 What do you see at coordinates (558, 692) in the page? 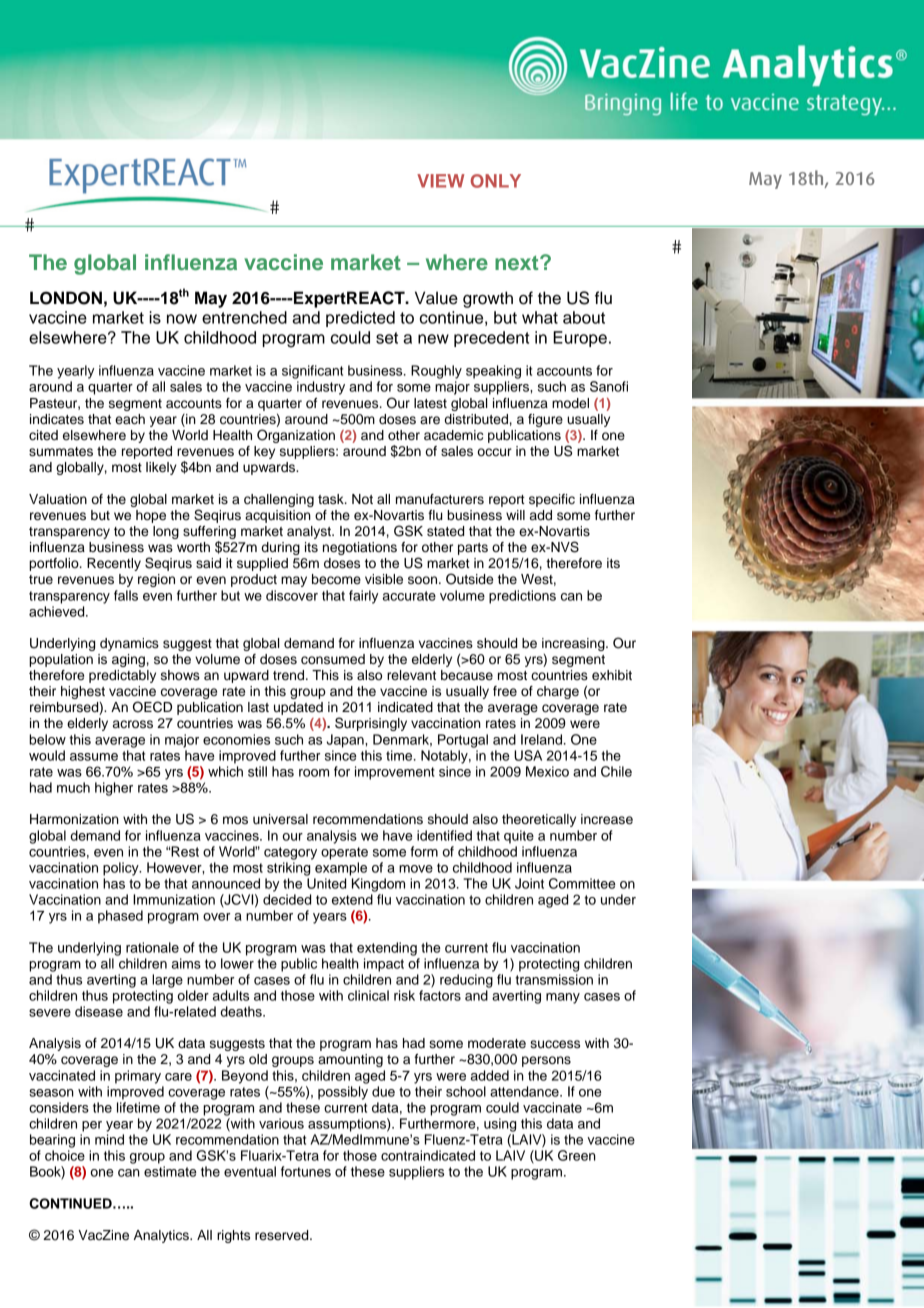
I see `charge` at bounding box center [558, 692].
